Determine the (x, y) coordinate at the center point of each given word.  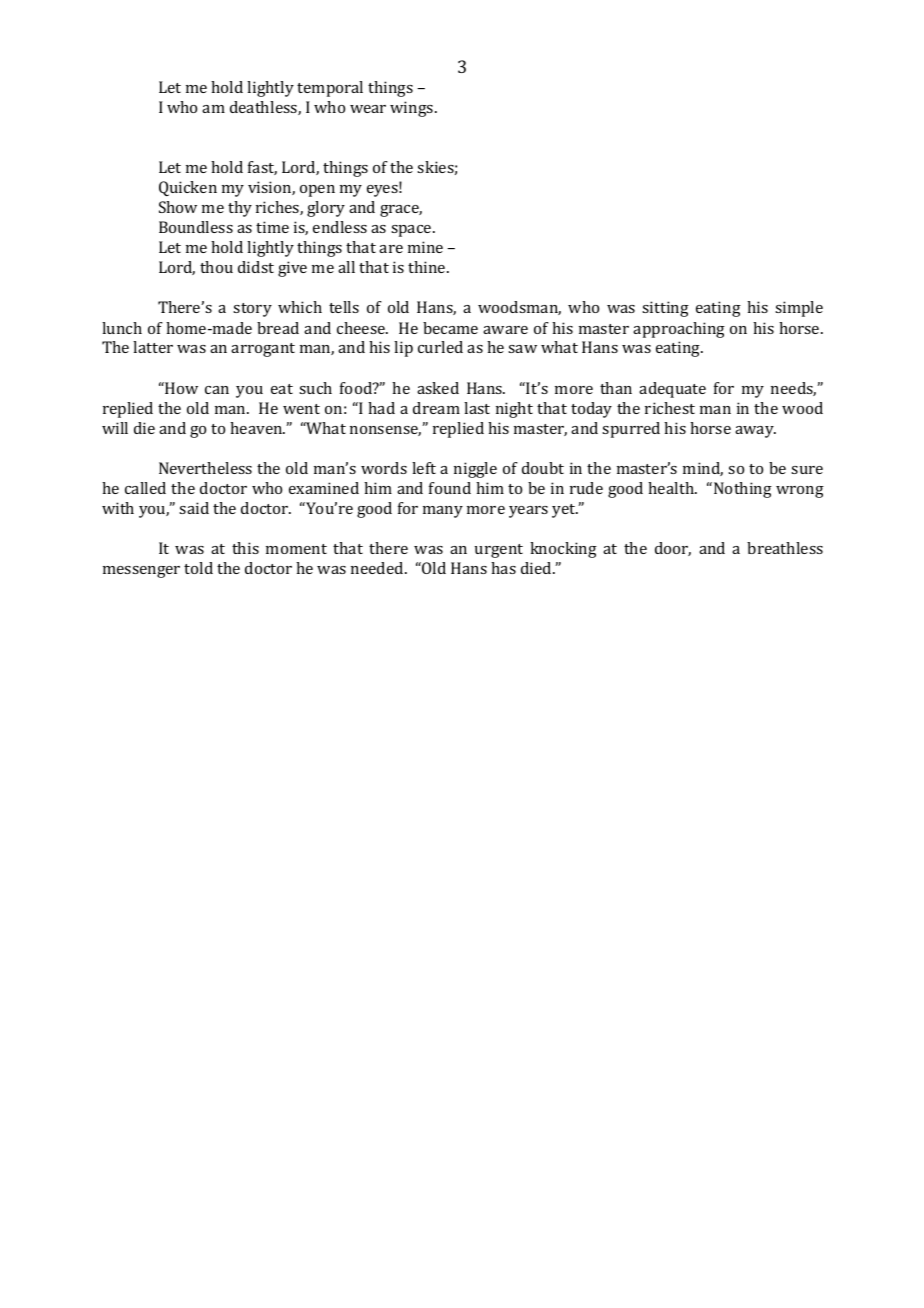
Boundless (196, 227)
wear (368, 109)
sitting (665, 309)
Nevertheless (205, 468)
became (450, 328)
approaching (679, 330)
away (755, 432)
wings (413, 109)
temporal (330, 89)
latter (153, 347)
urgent (499, 551)
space (412, 231)
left (424, 468)
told (198, 568)
